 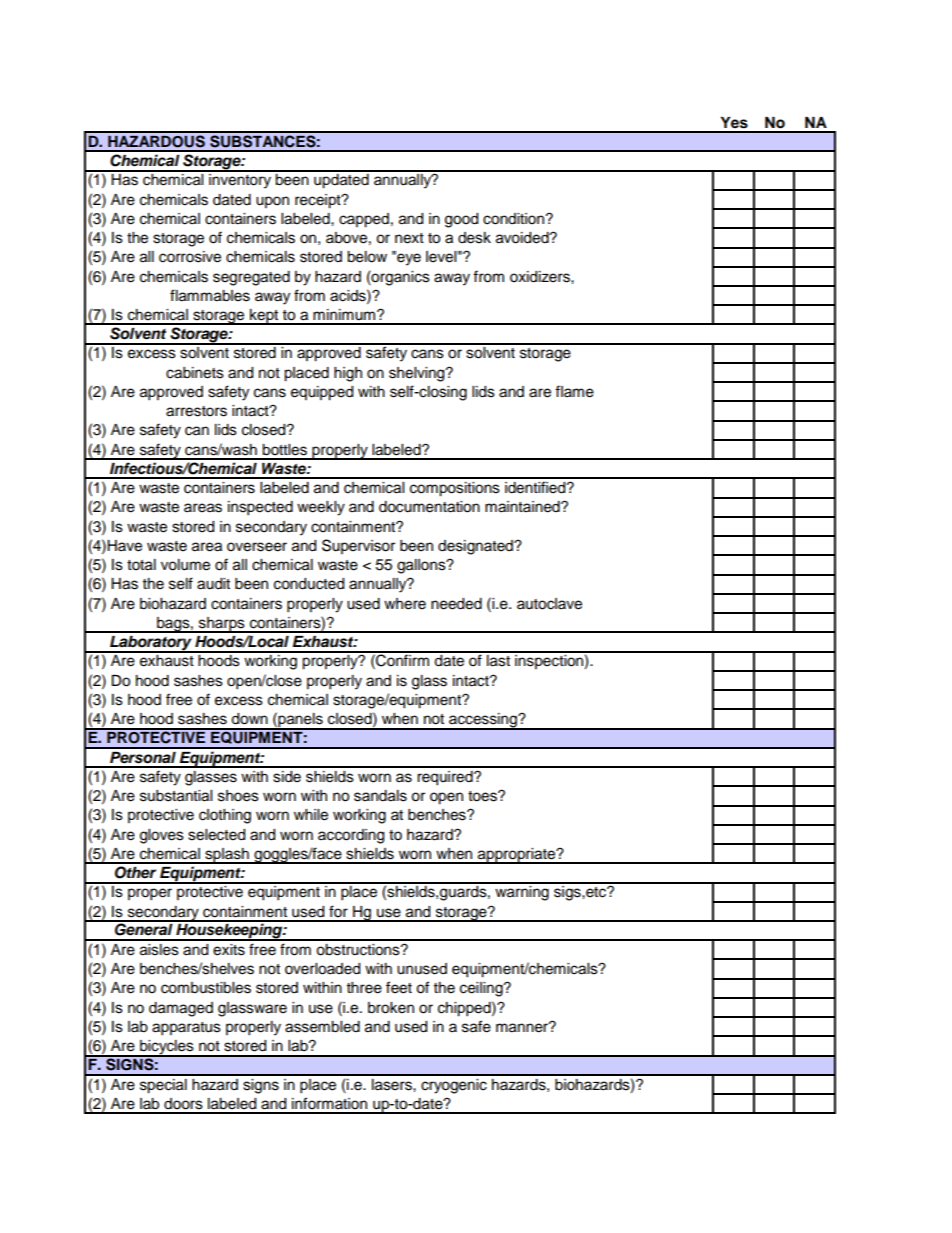 I want to click on autoclave, so click(x=549, y=604).
